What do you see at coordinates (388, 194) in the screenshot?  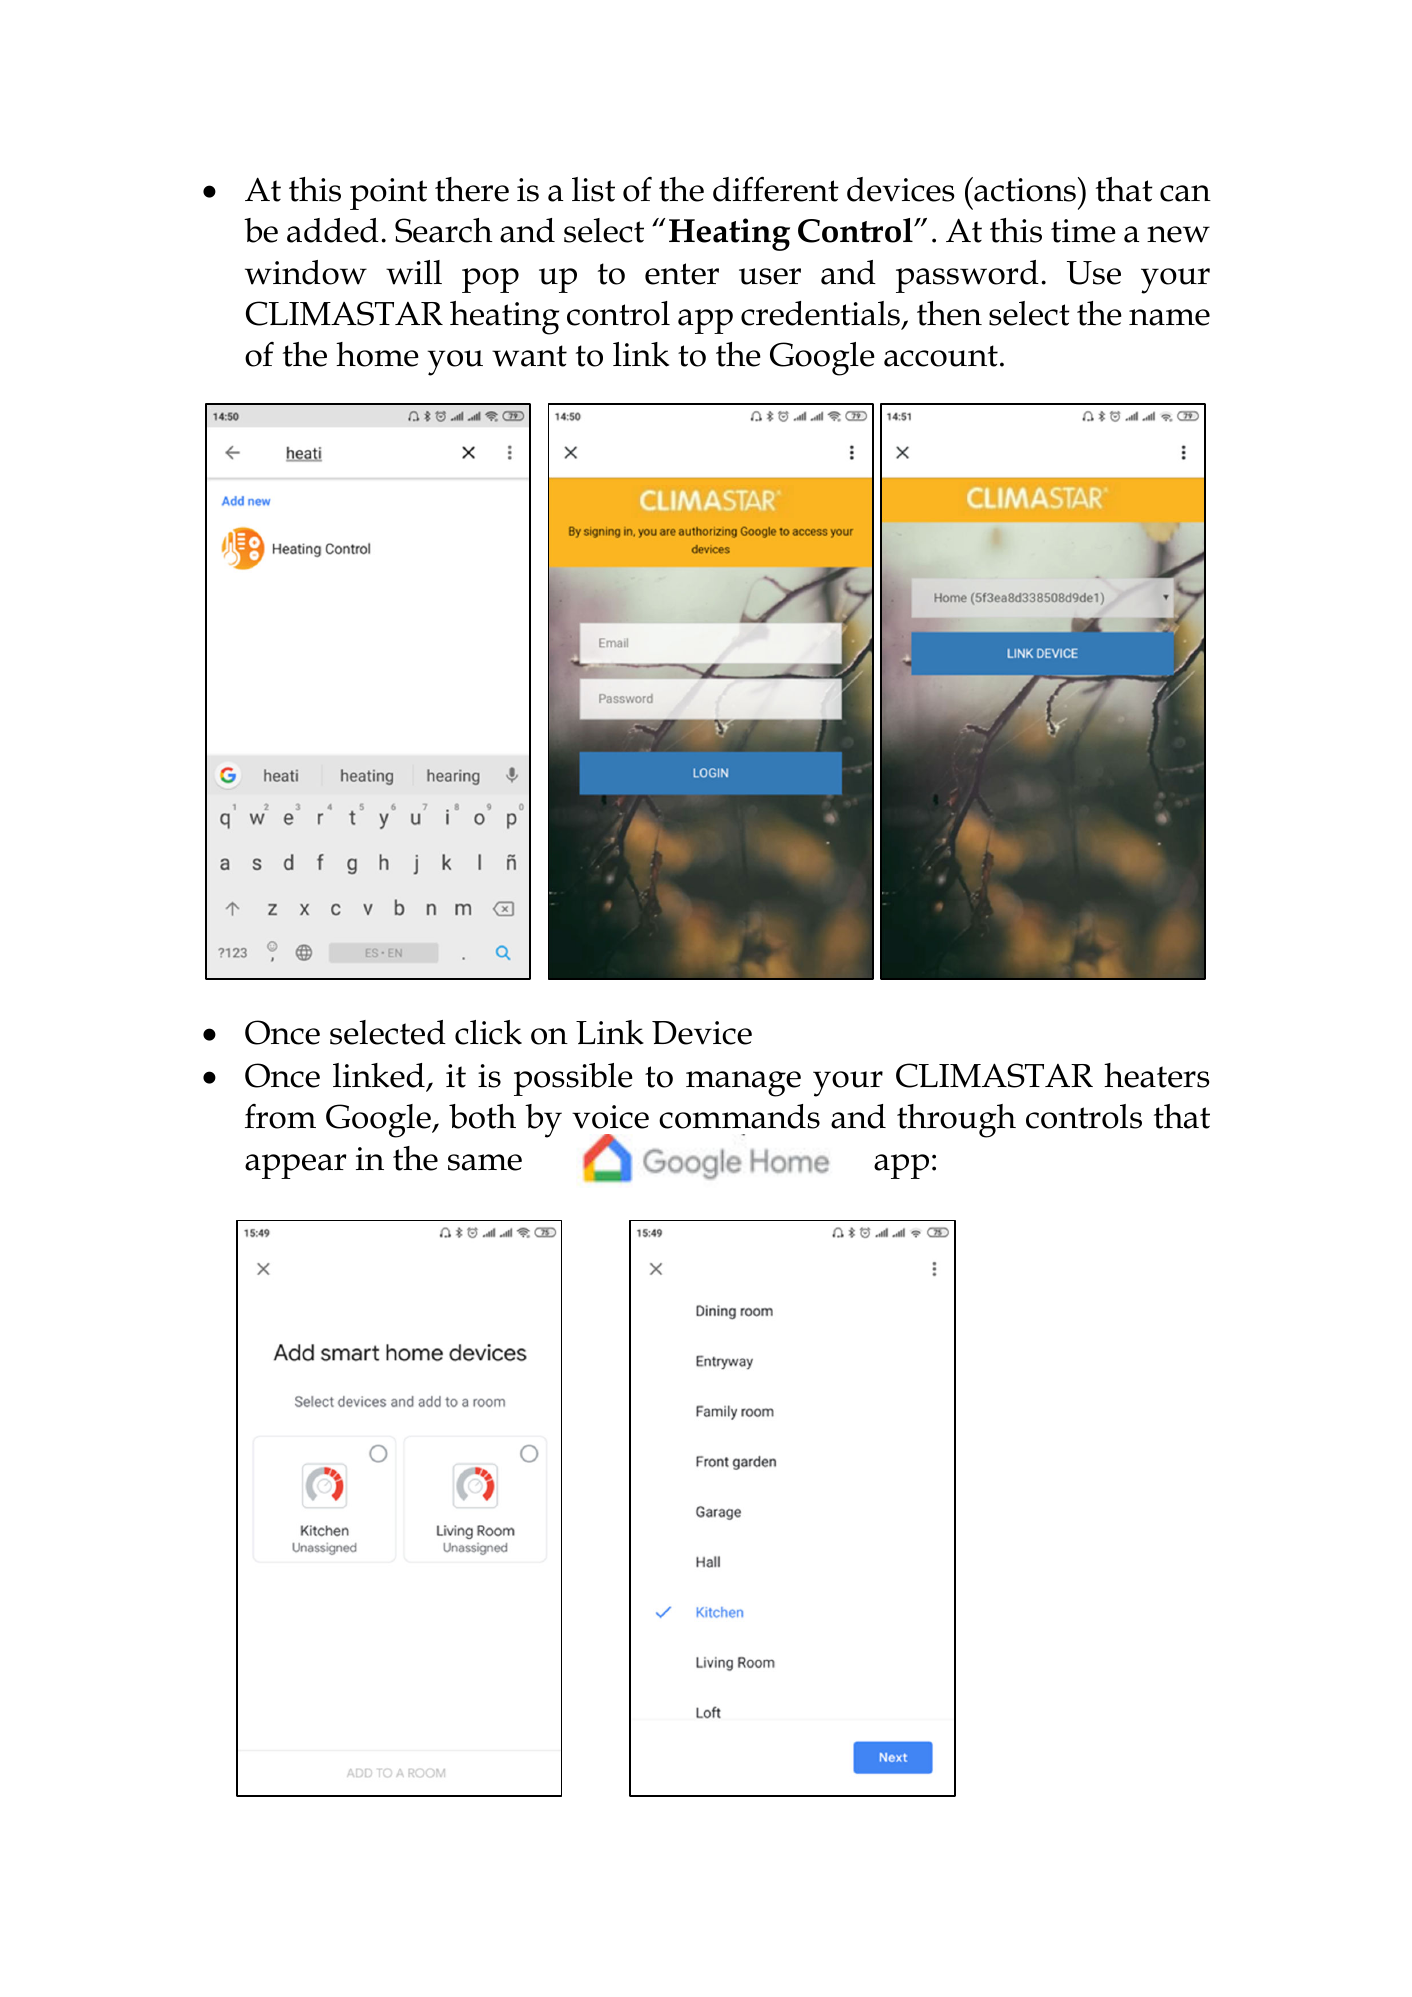 I see `point` at bounding box center [388, 194].
